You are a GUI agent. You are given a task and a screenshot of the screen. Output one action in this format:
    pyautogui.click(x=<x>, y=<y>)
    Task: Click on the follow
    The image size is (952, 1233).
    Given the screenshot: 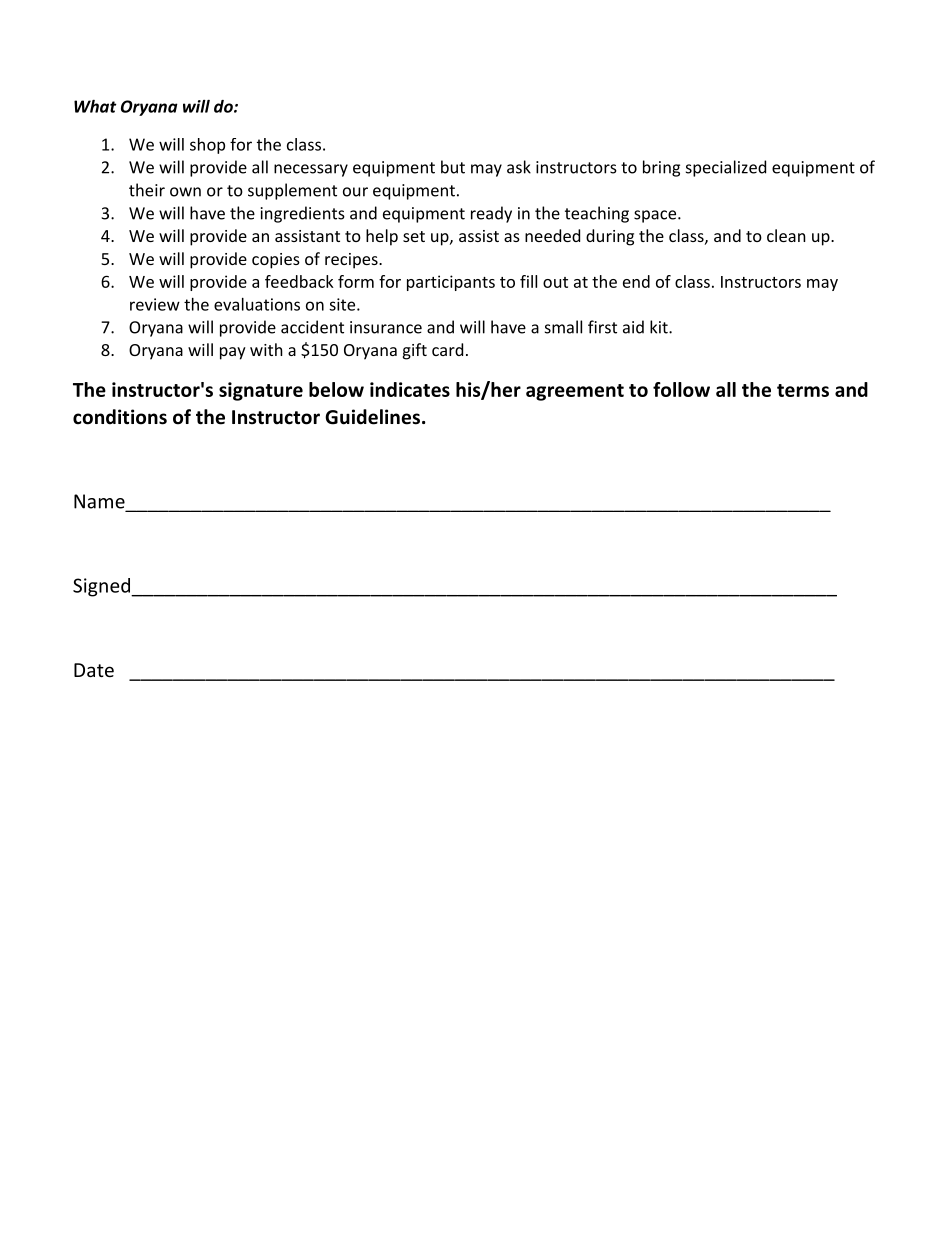 What is the action you would take?
    pyautogui.click(x=681, y=389)
